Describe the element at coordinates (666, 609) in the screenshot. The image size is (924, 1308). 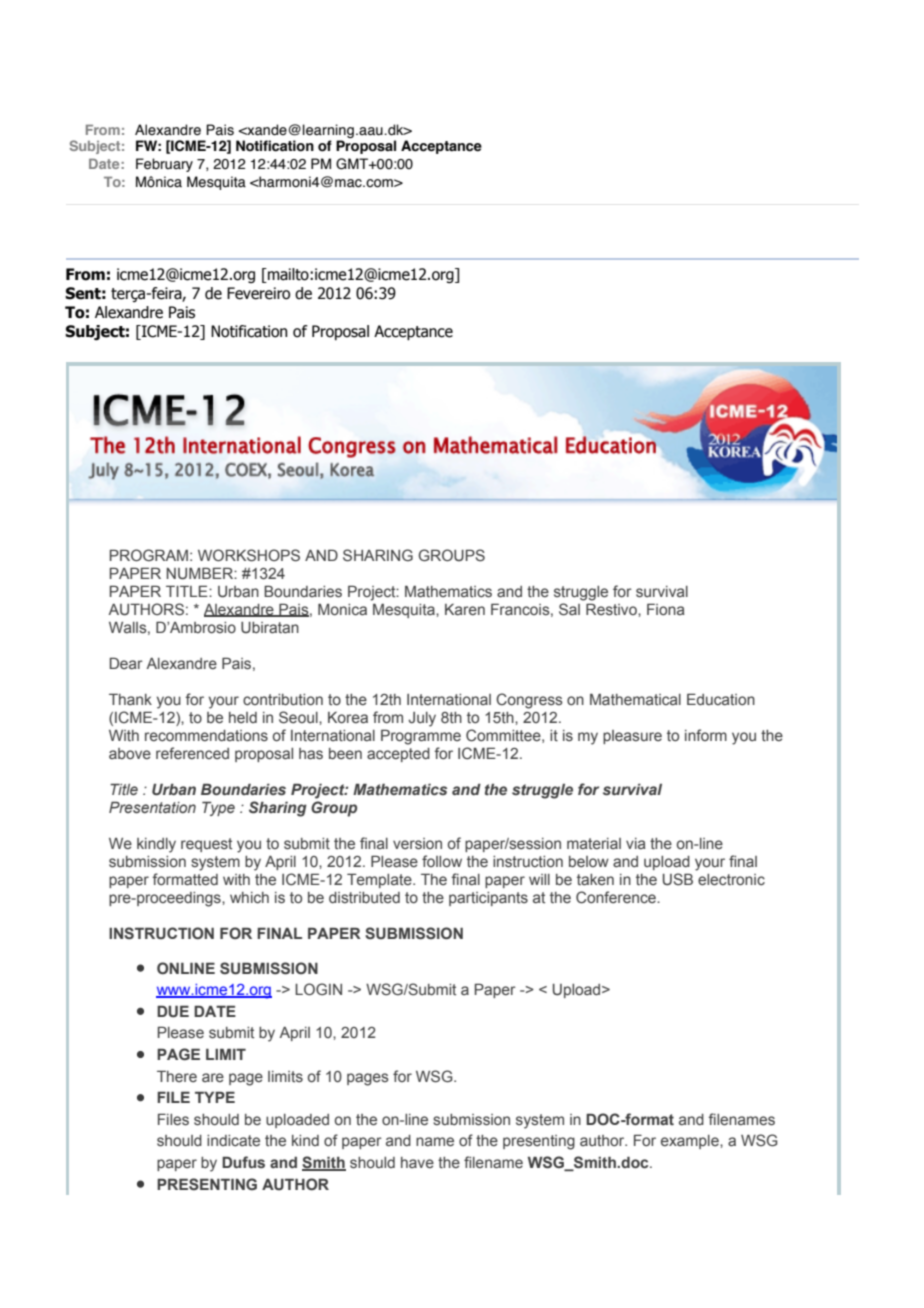
I see `Fiona` at that location.
